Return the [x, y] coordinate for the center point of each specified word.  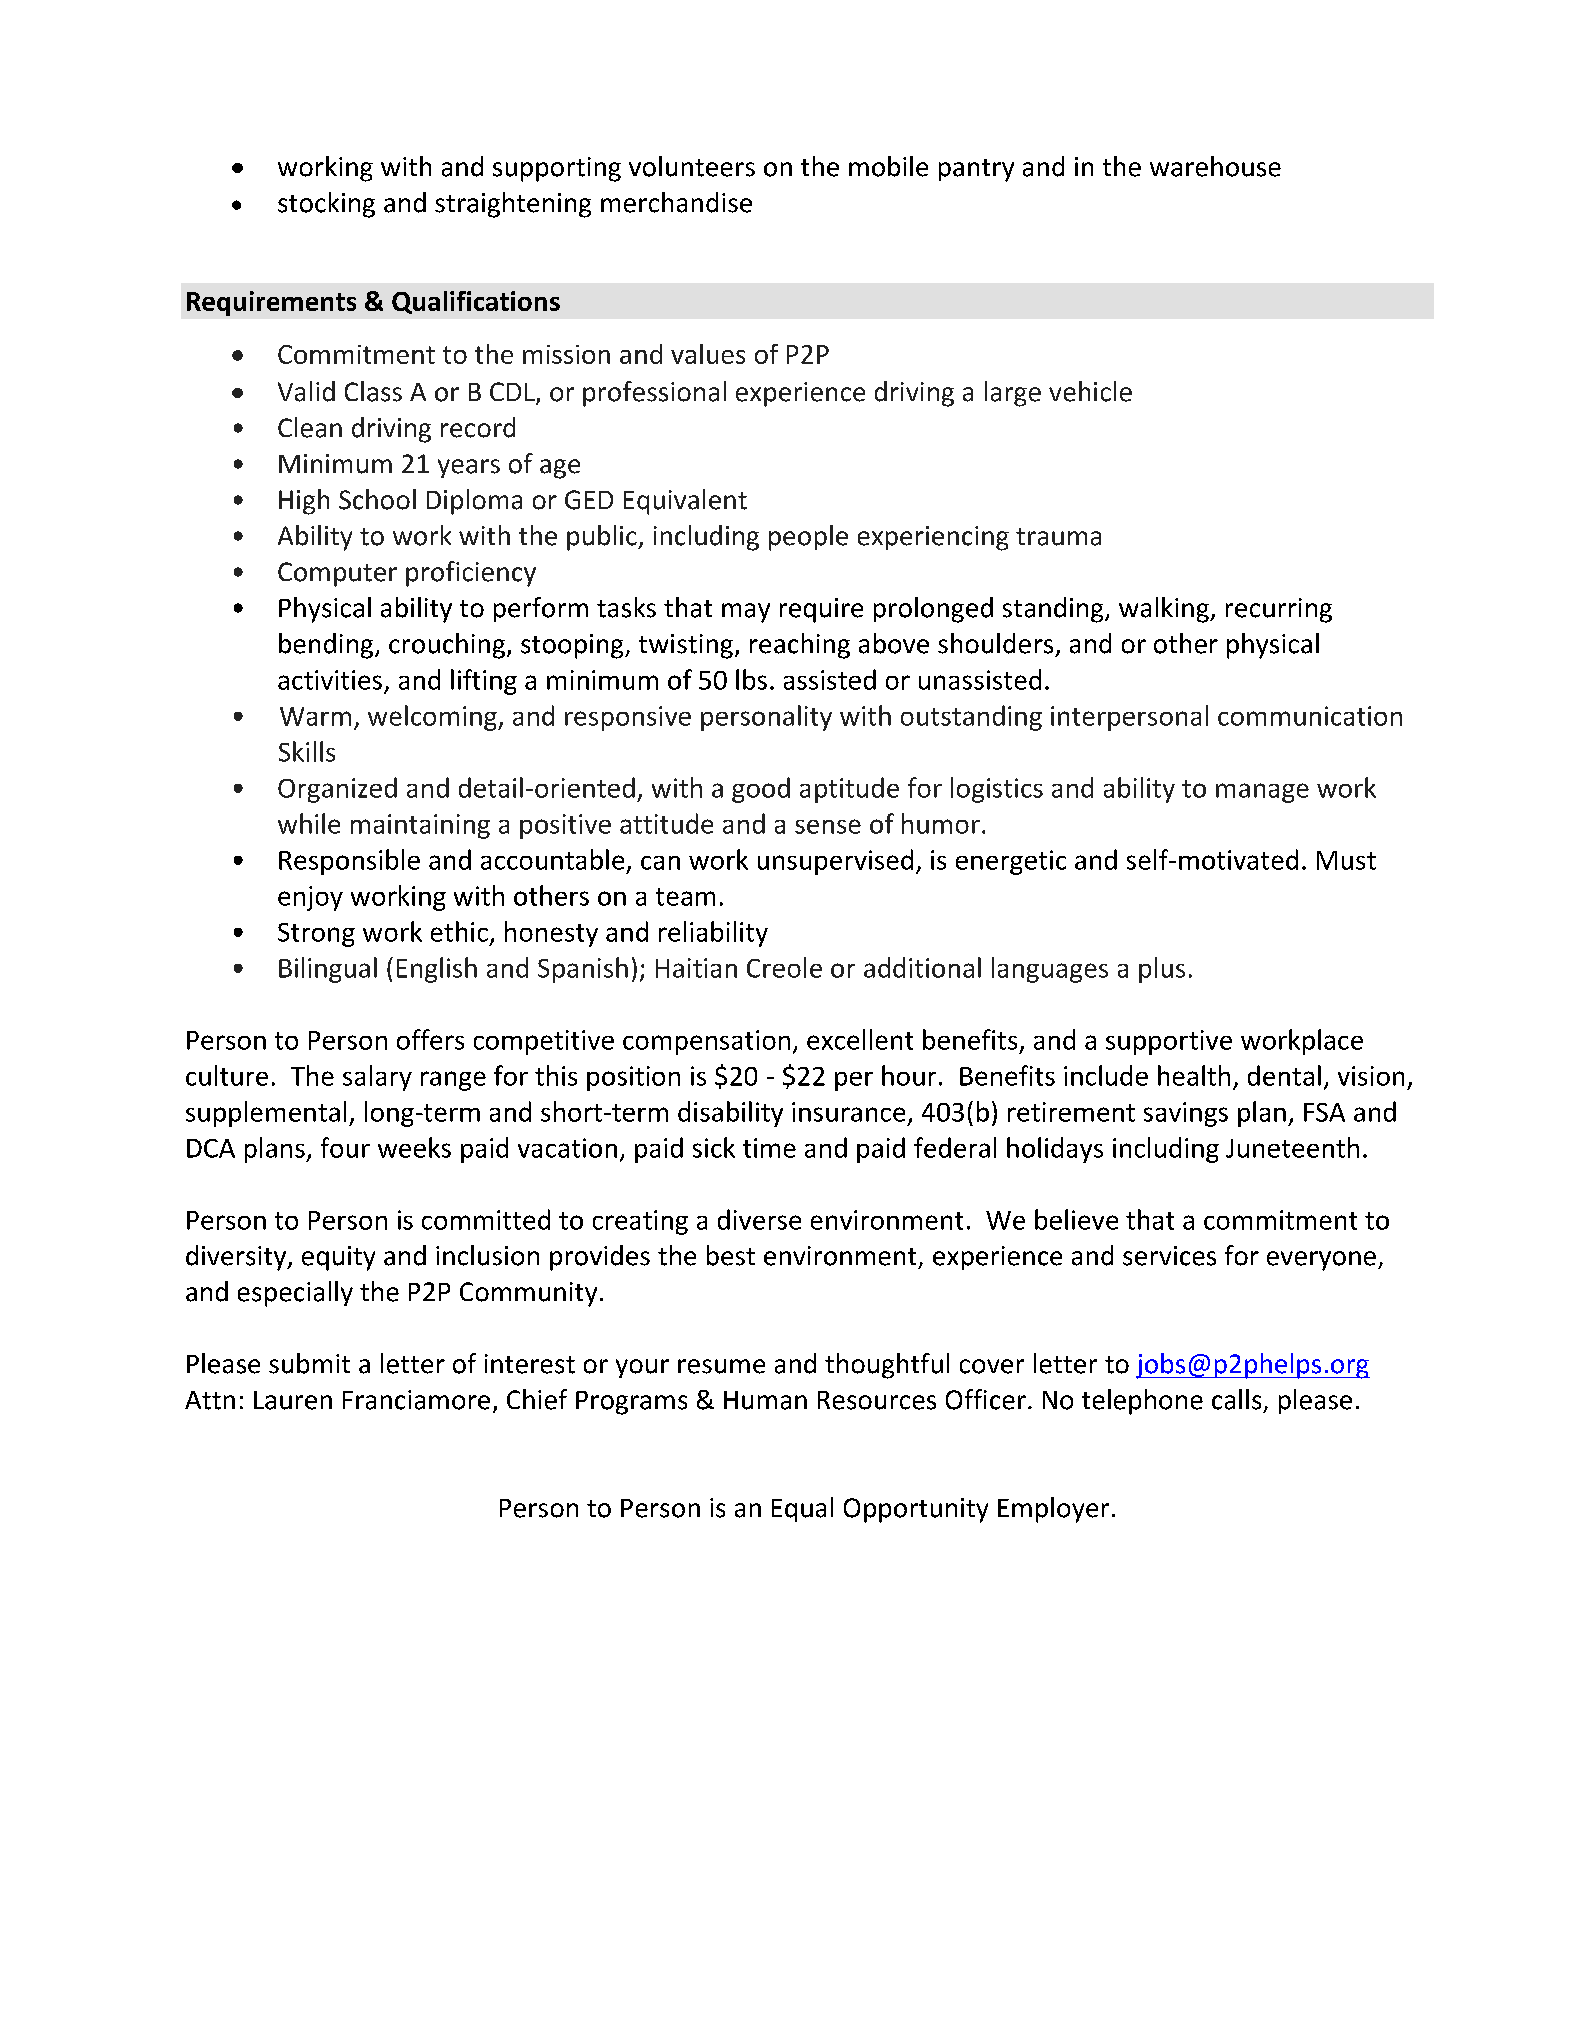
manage [1262, 793]
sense [828, 826]
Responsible [349, 862]
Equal [802, 1509]
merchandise [676, 202]
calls [1236, 1399]
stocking [326, 205]
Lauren [293, 1400]
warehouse [1215, 166]
